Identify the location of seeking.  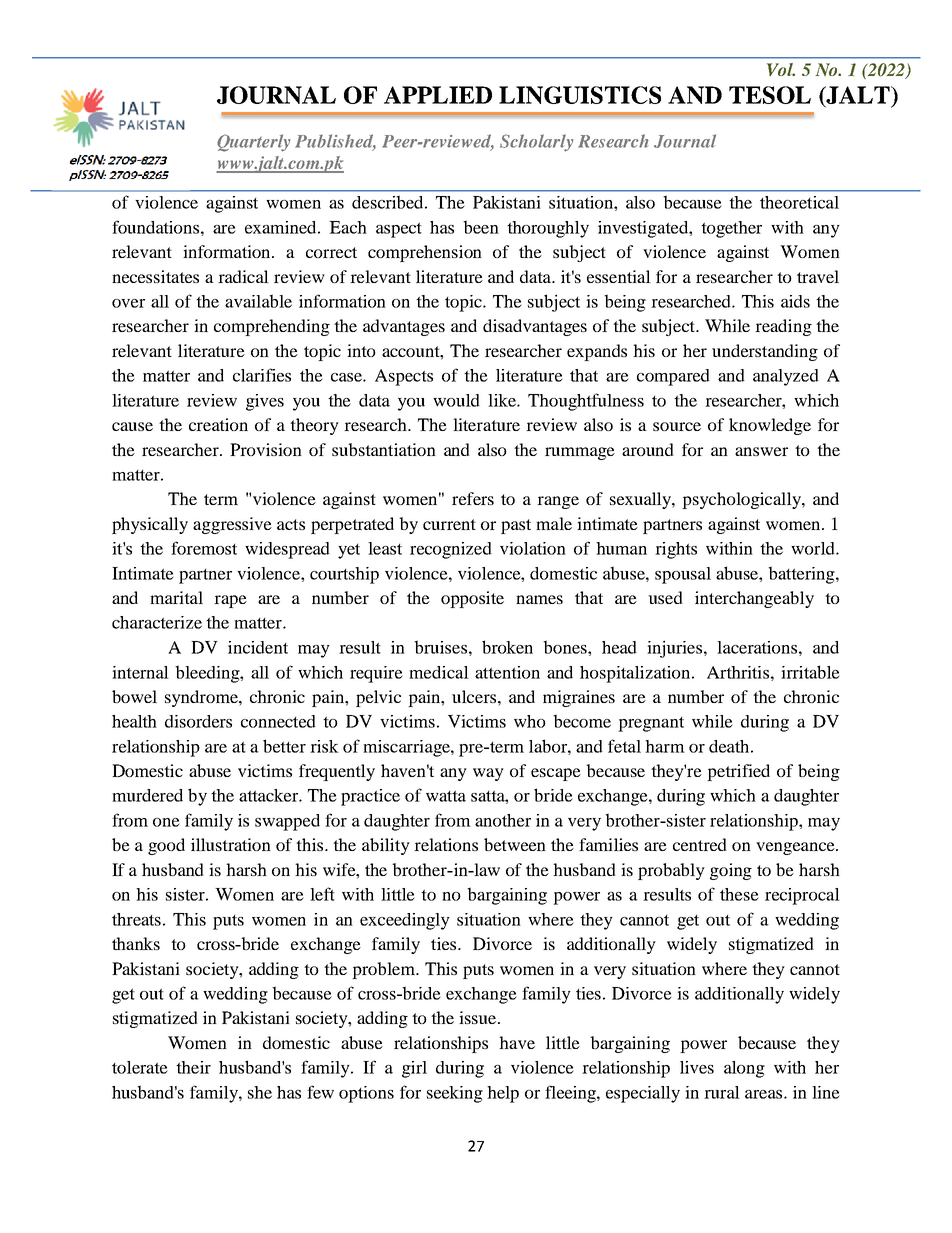
(455, 1094).
